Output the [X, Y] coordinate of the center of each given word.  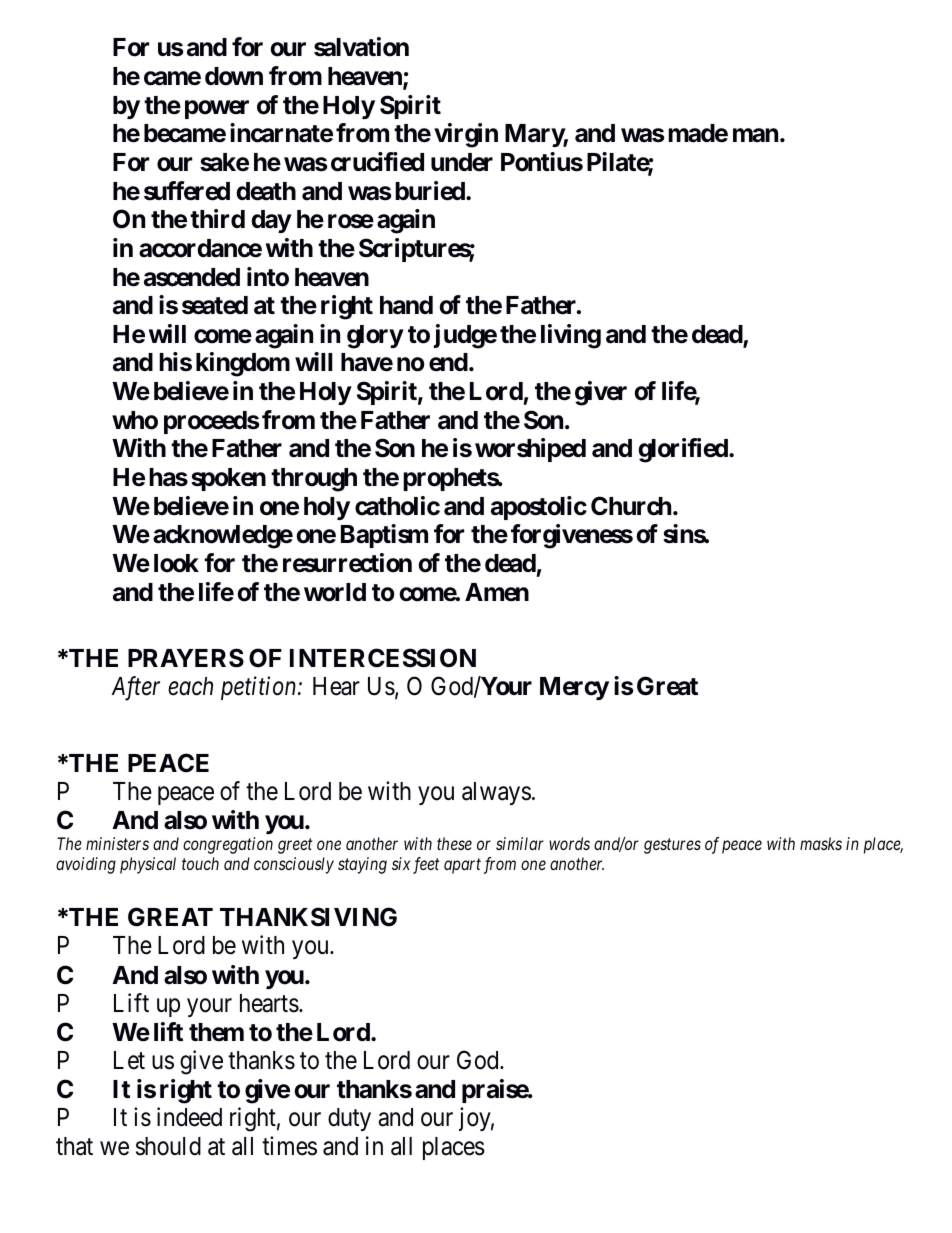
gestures [672, 846]
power [217, 109]
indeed [189, 1117]
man [755, 136]
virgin [466, 135]
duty [349, 1119]
